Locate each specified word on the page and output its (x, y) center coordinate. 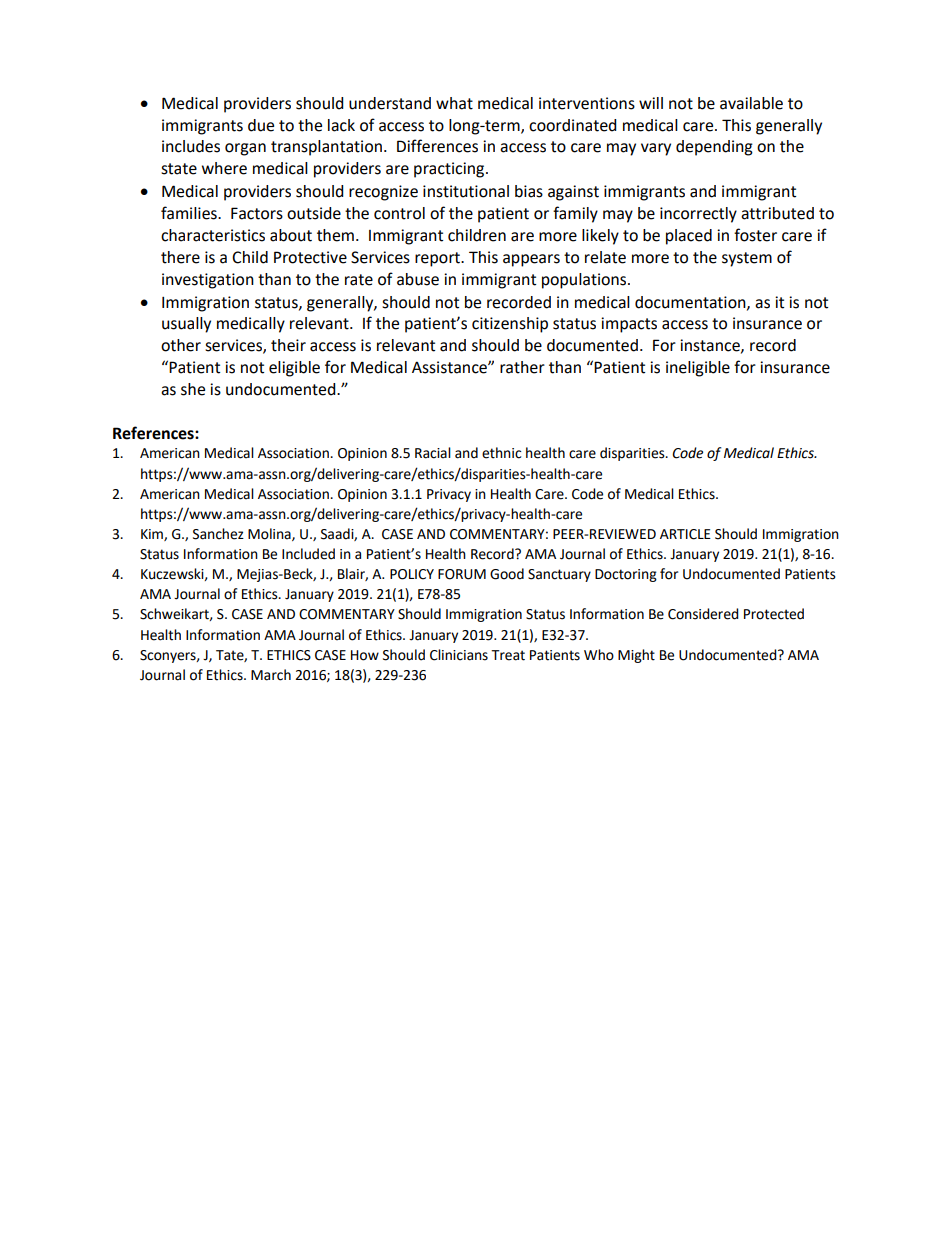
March (271, 675)
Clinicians (459, 655)
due (261, 125)
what (454, 103)
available (751, 103)
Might (636, 656)
